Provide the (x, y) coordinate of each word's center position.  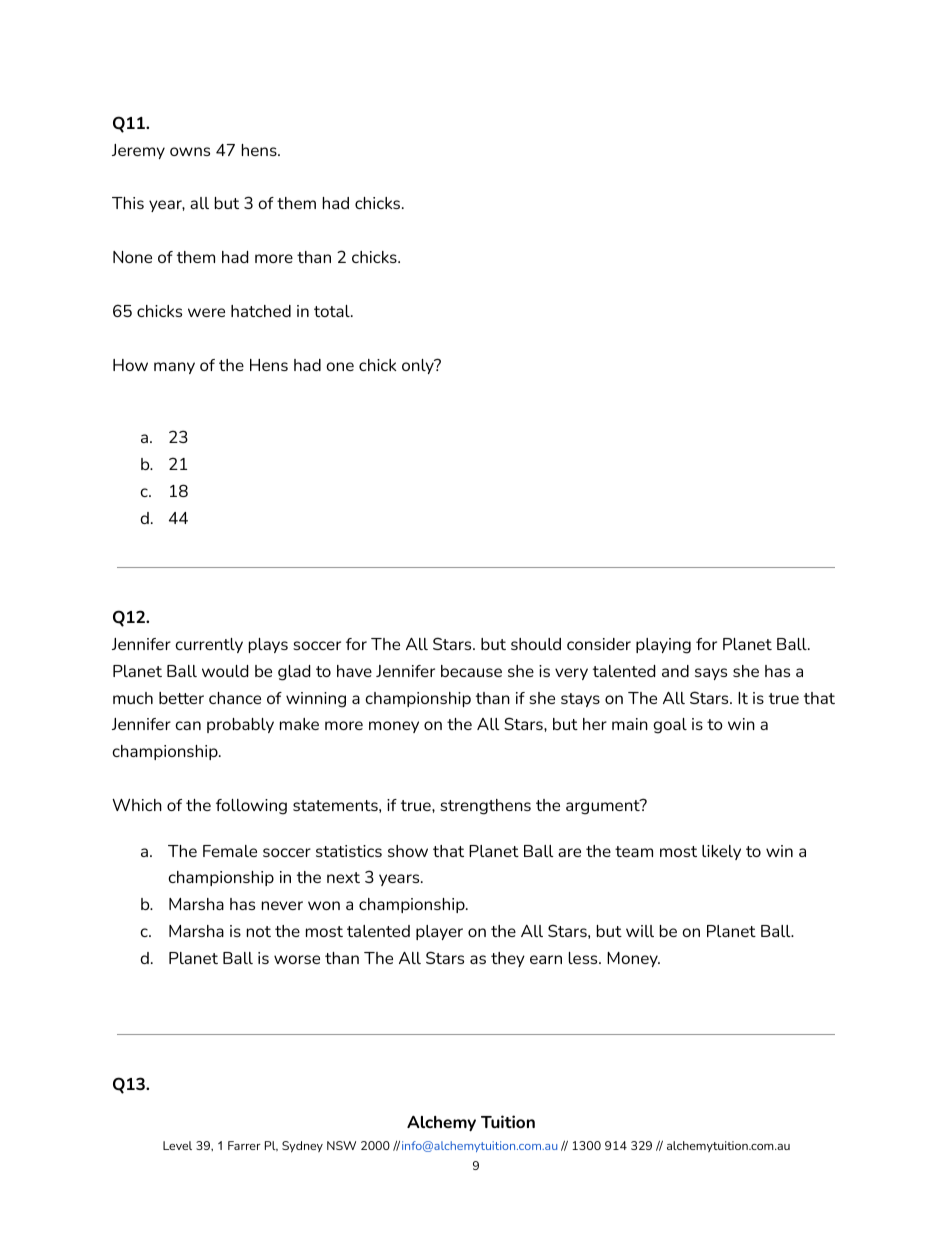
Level (177, 1145)
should (536, 644)
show (408, 851)
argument (604, 807)
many (174, 368)
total (333, 311)
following (251, 807)
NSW (341, 1145)
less (584, 958)
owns (190, 151)
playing (663, 646)
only (419, 366)
